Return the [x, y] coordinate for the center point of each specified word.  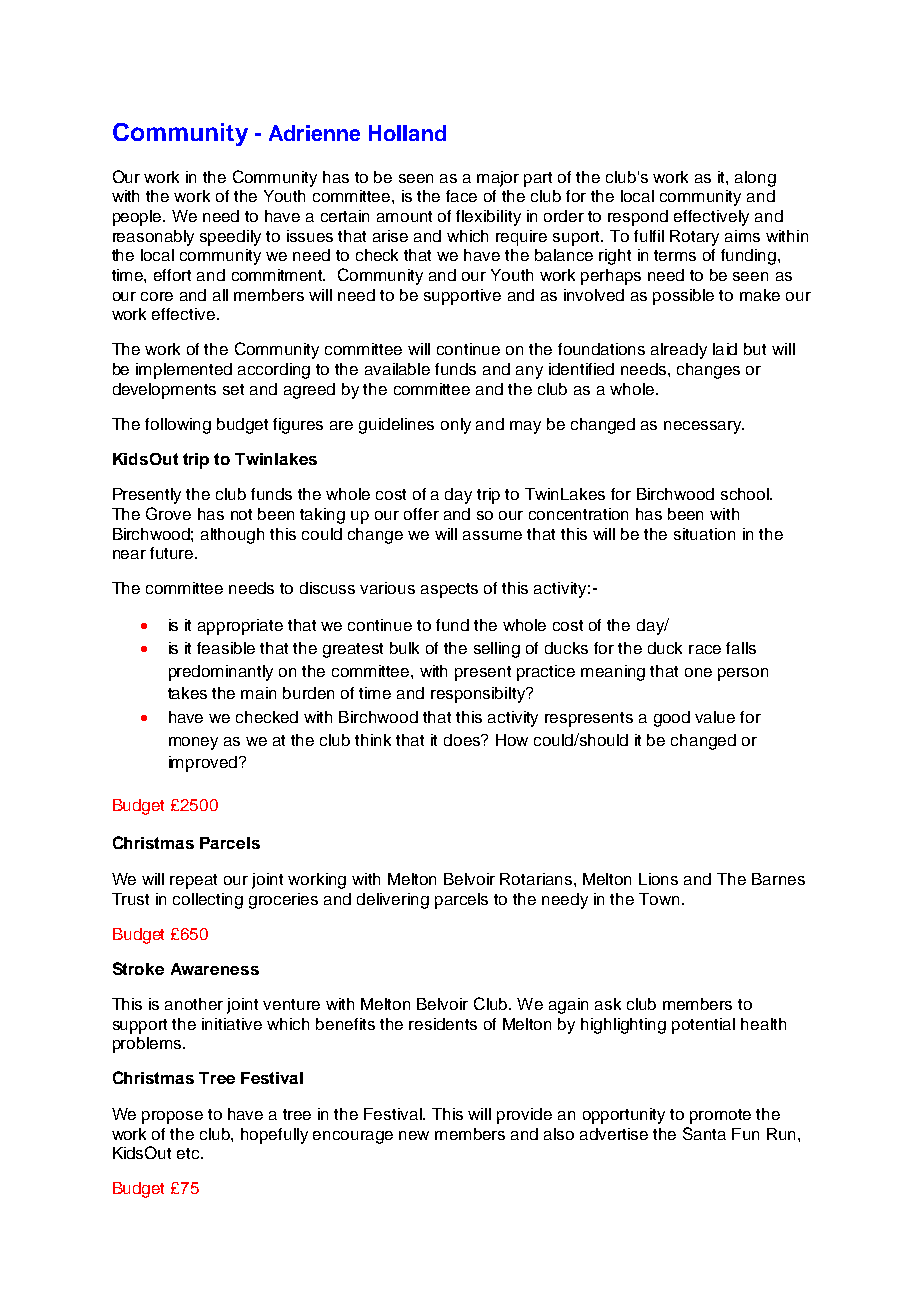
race [705, 649]
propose [172, 1117]
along [755, 179]
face [461, 196]
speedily [230, 238]
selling [497, 650]
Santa [704, 1133]
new [414, 1135]
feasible [226, 648]
